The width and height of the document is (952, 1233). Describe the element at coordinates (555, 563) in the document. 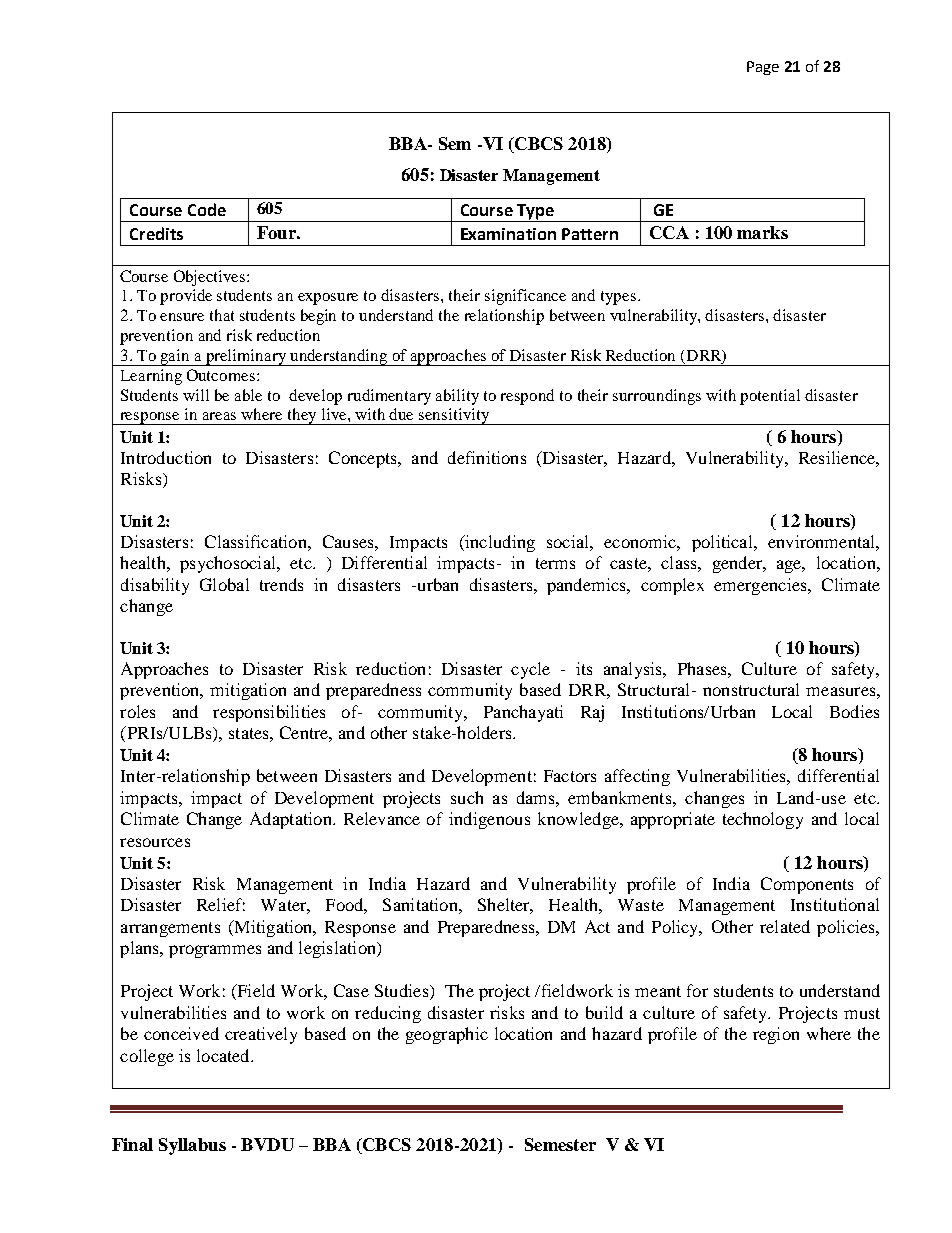

I see `terms` at that location.
